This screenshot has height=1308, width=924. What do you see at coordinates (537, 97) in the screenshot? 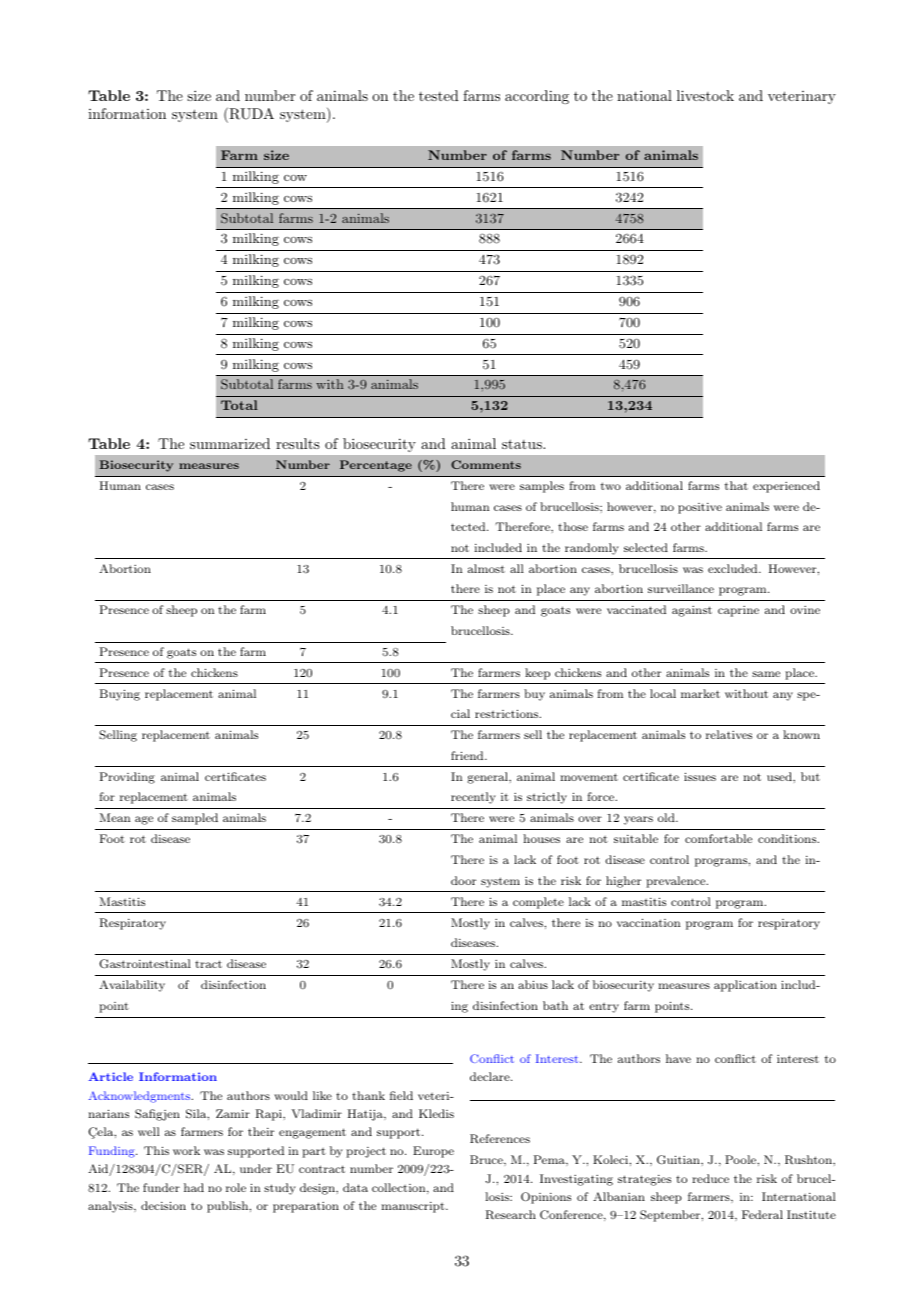
I see `according` at bounding box center [537, 97].
